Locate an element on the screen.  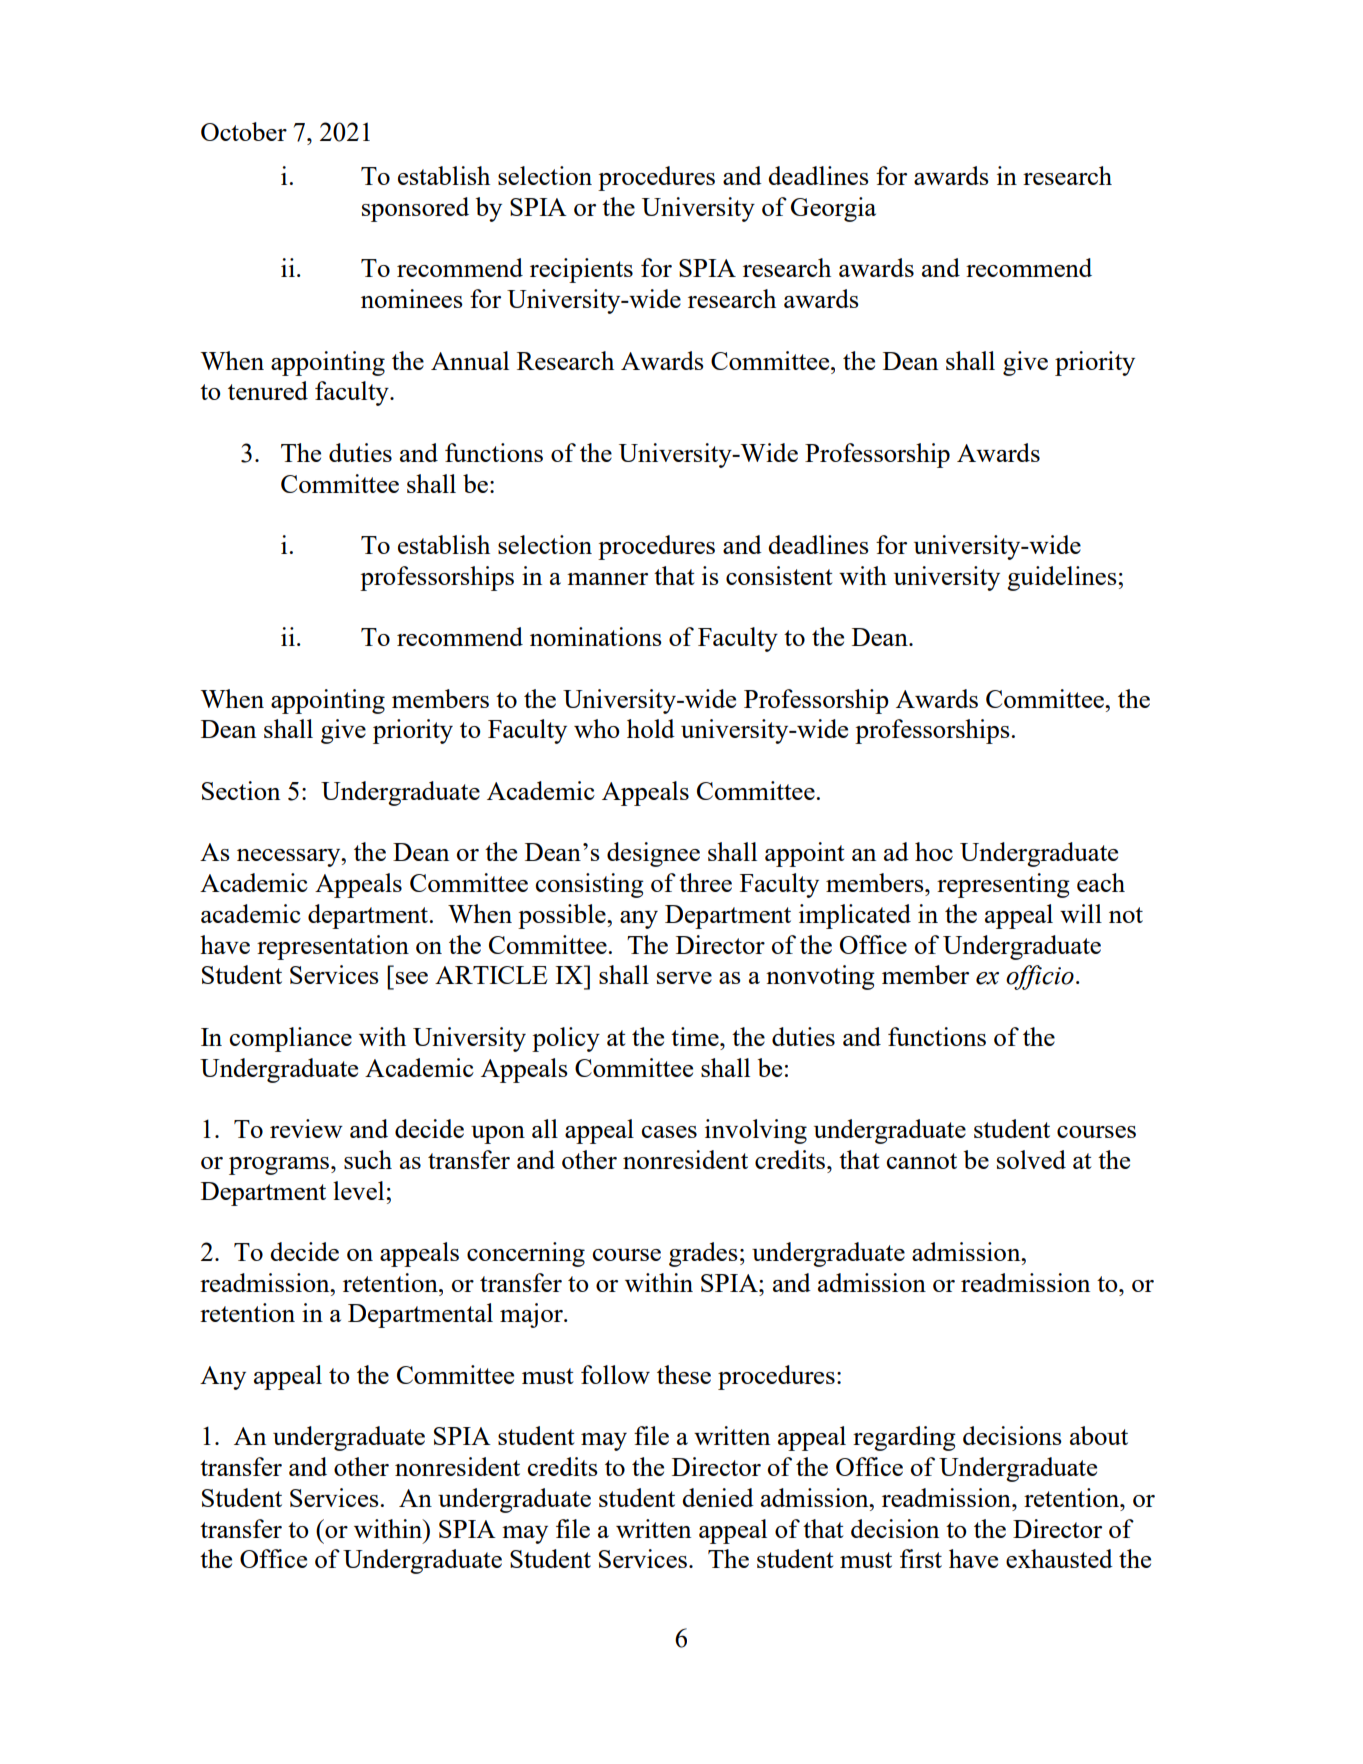
Georgia is located at coordinates (833, 209).
